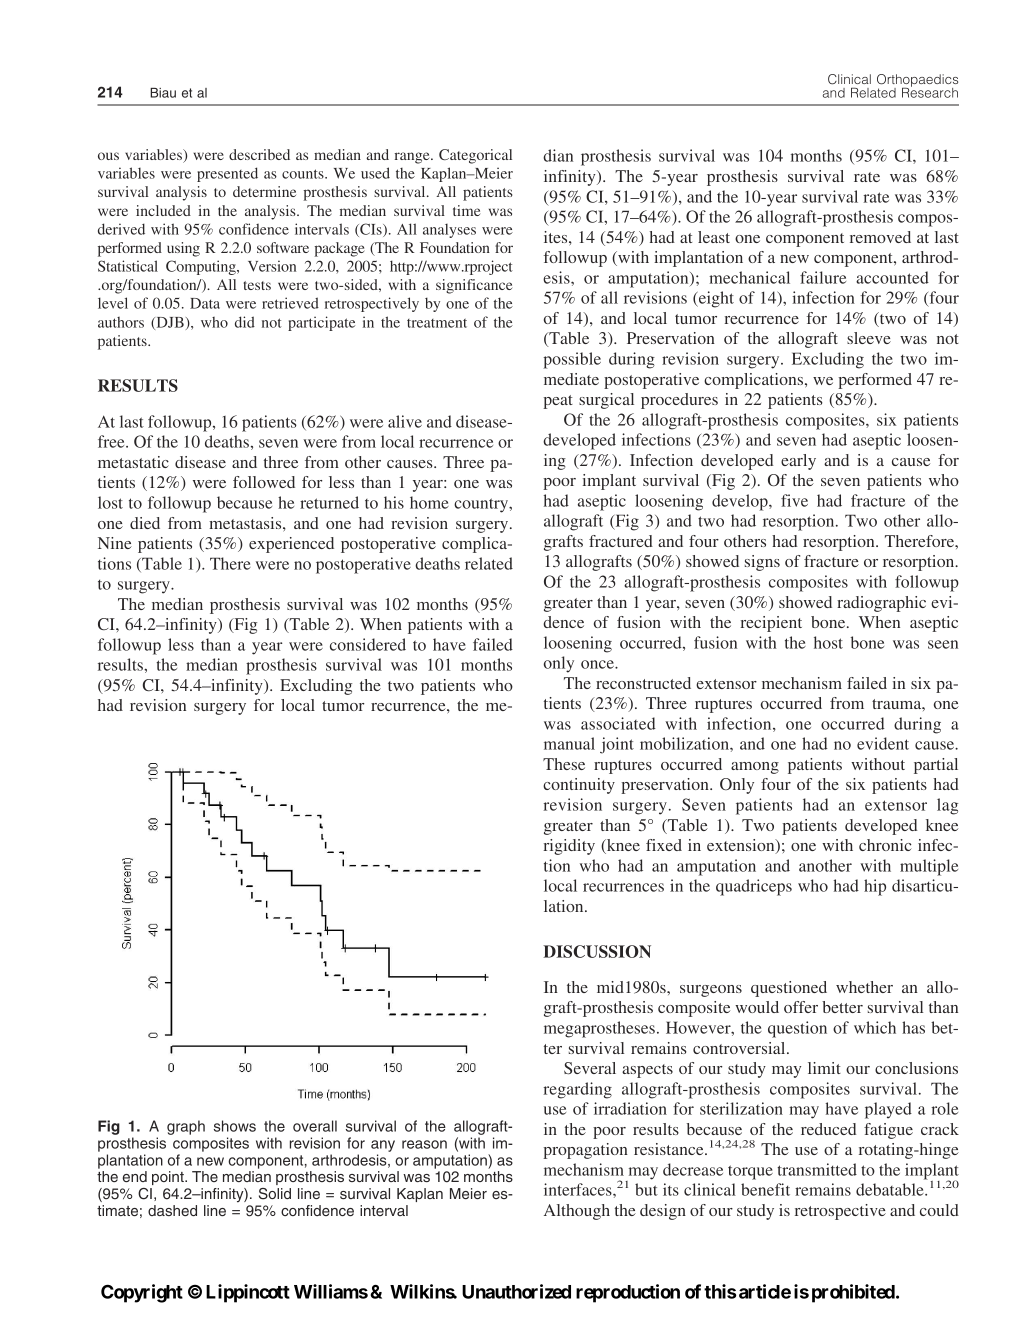  Describe the element at coordinates (828, 642) in the screenshot. I see `host` at that location.
